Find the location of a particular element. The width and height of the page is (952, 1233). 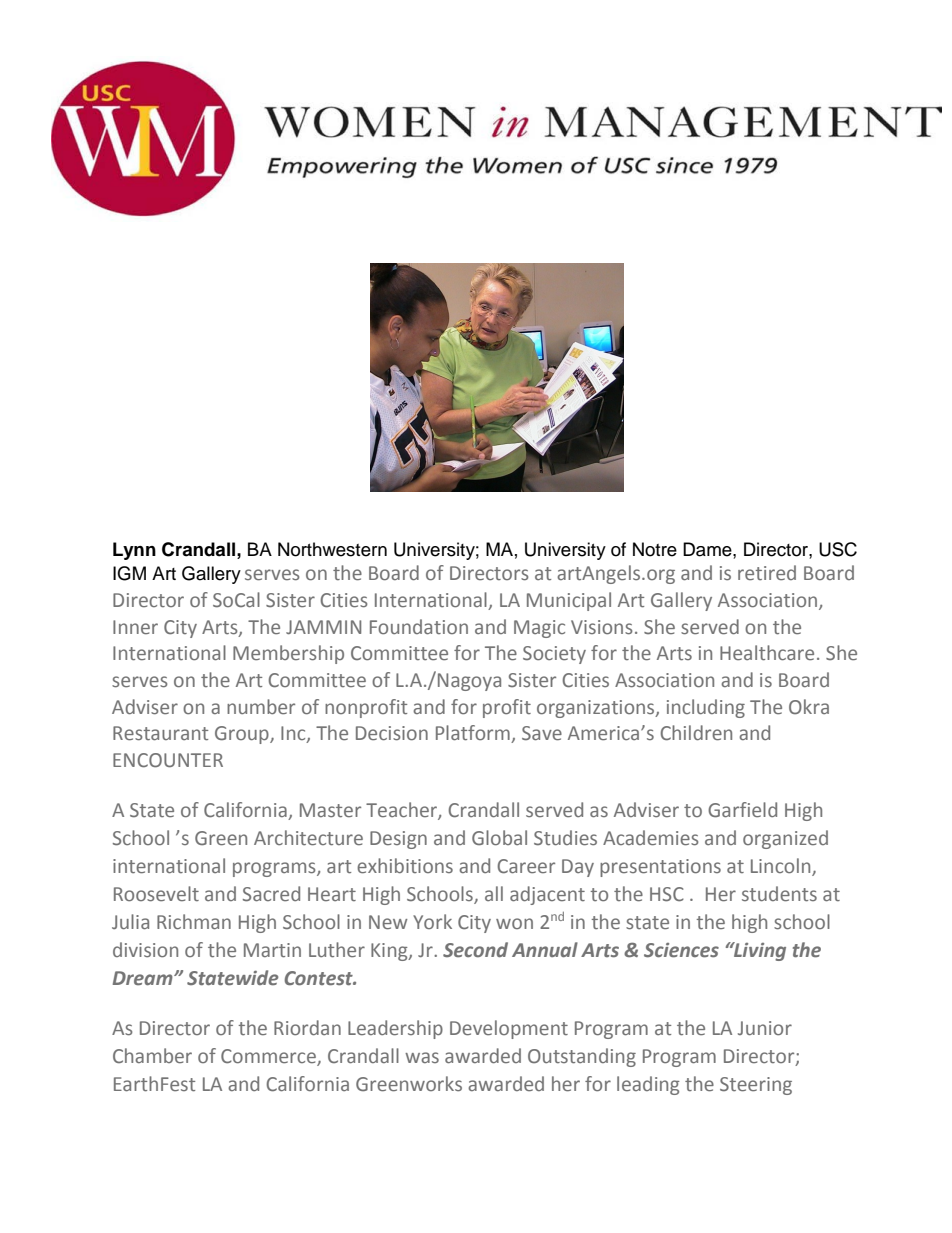

IGM is located at coordinates (129, 573).
